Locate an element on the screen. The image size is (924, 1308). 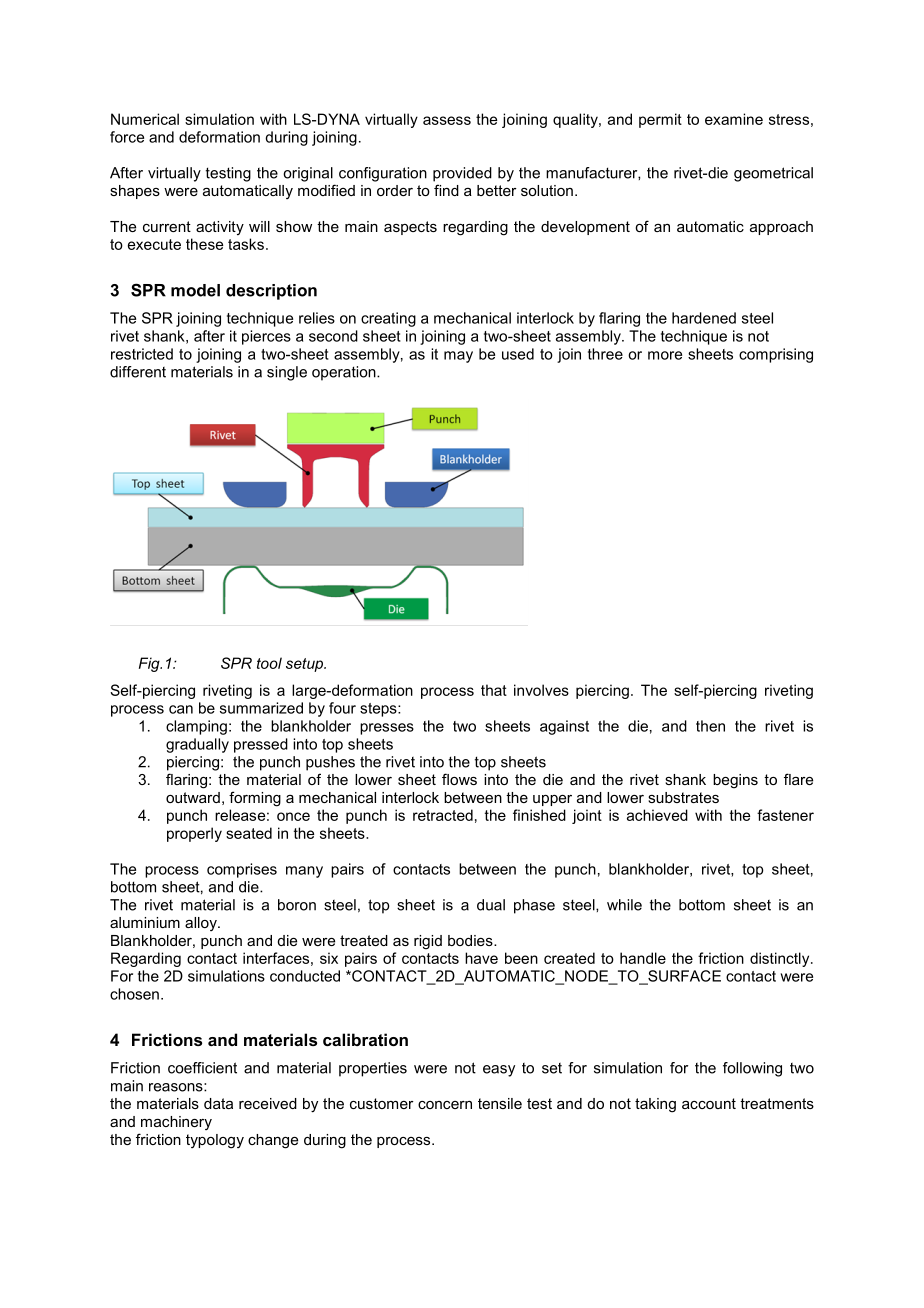
examine is located at coordinates (734, 119).
